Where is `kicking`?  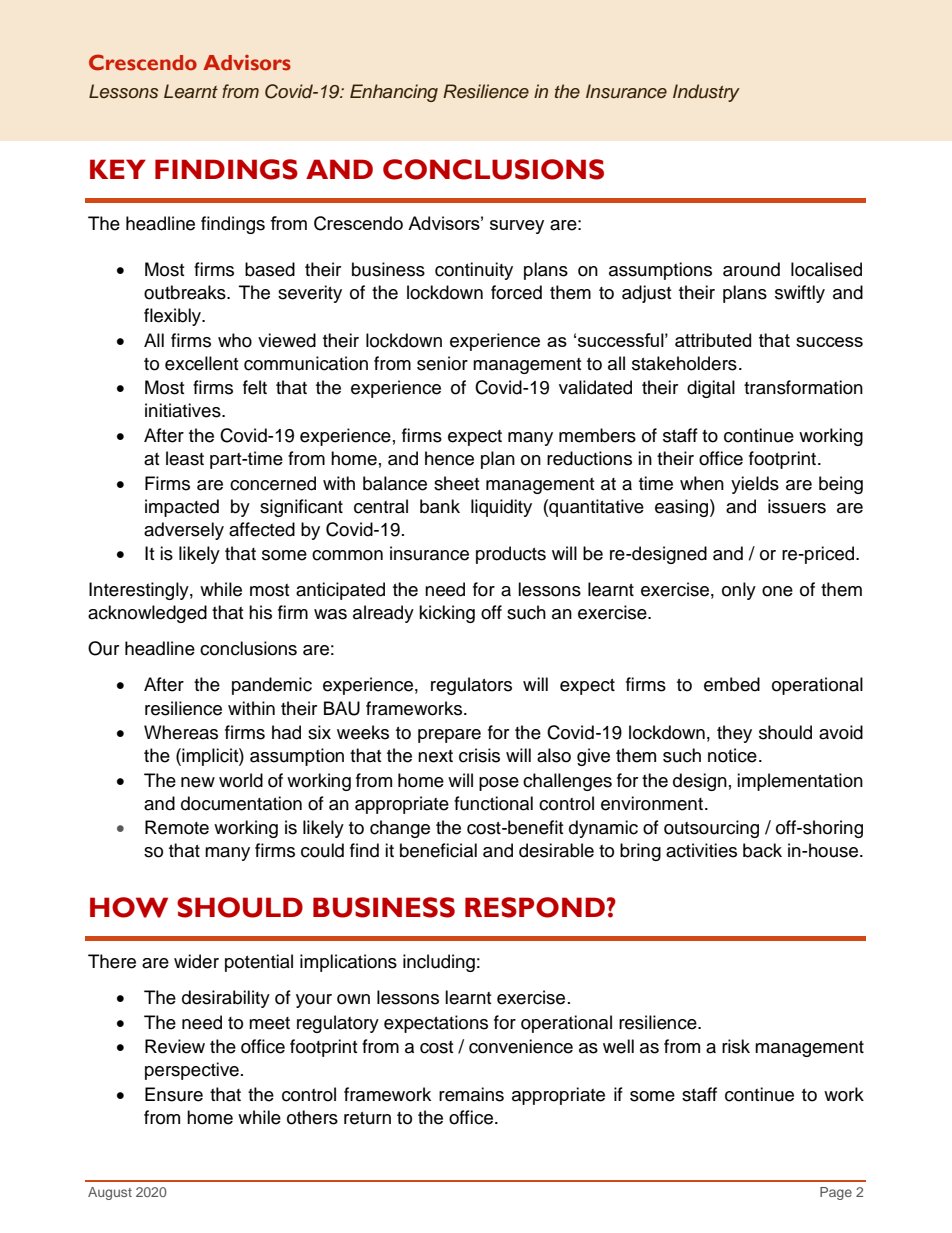 kicking is located at coordinates (447, 614).
